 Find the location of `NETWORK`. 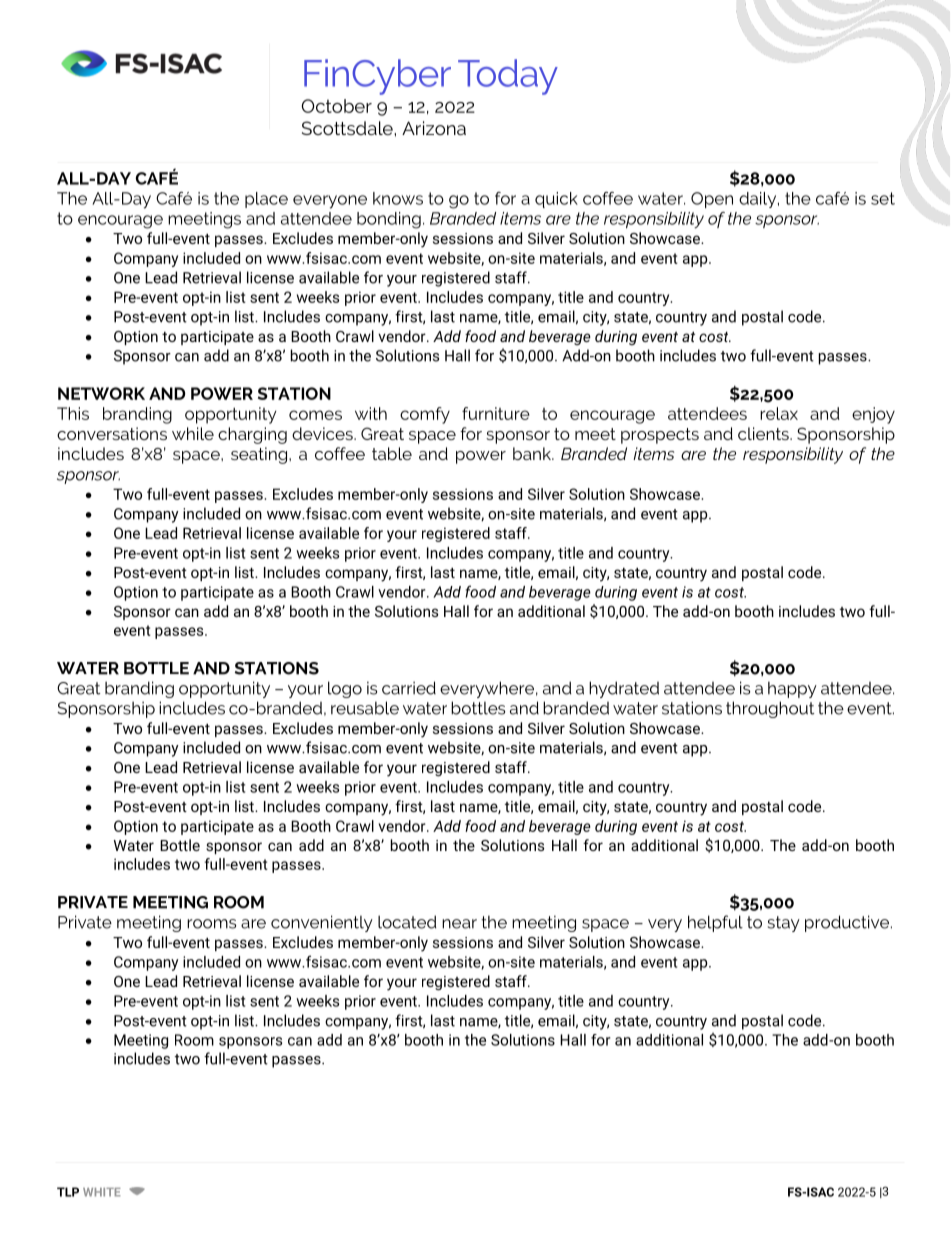

NETWORK is located at coordinates (101, 393).
